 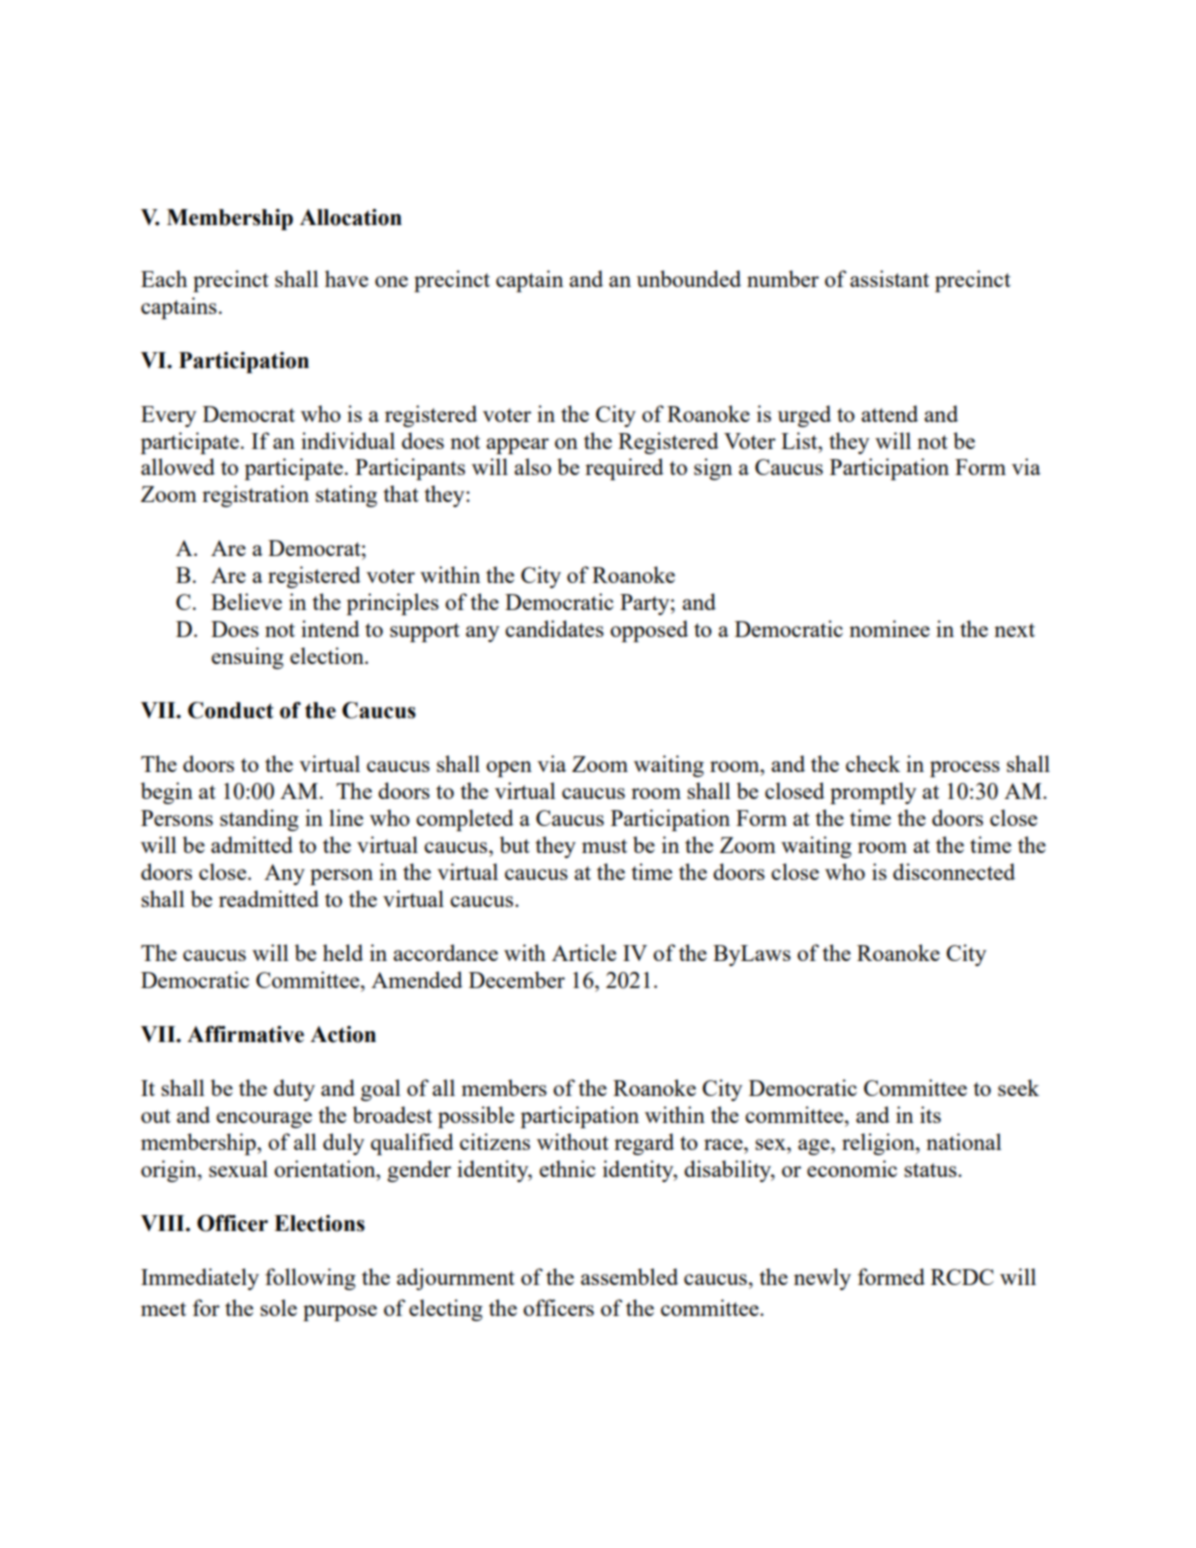 What do you see at coordinates (310, 1279) in the document?
I see `following` at bounding box center [310, 1279].
